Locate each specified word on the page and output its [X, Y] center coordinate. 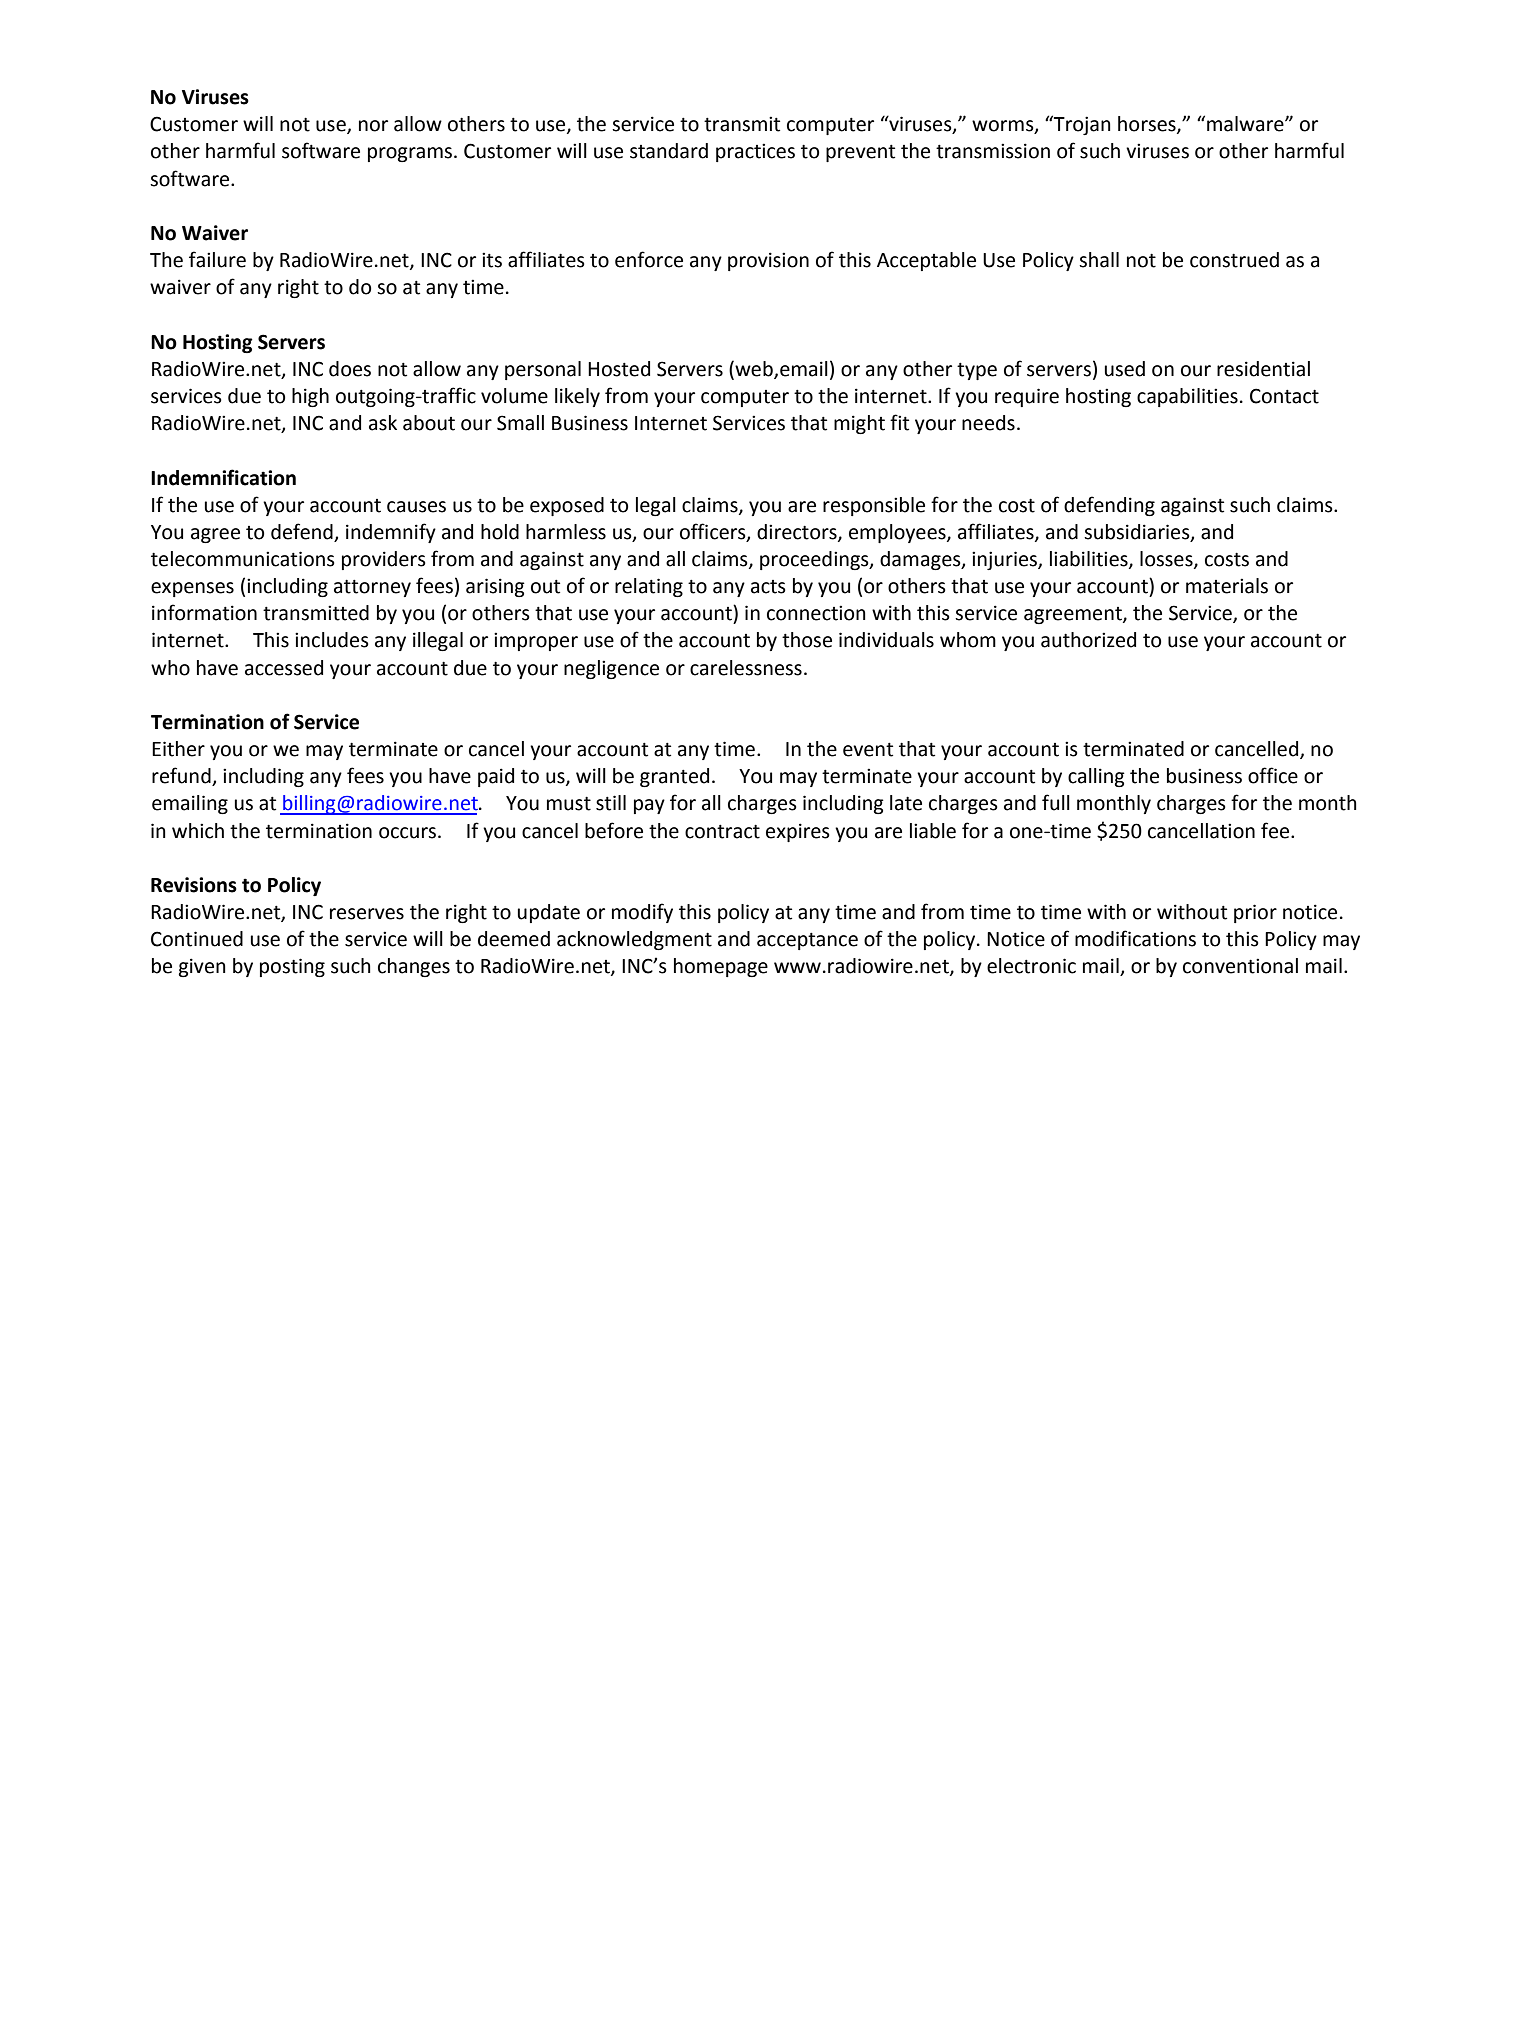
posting [292, 967]
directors [798, 532]
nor [373, 126]
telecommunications [243, 559]
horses [1148, 125]
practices [755, 152]
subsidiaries [1138, 532]
